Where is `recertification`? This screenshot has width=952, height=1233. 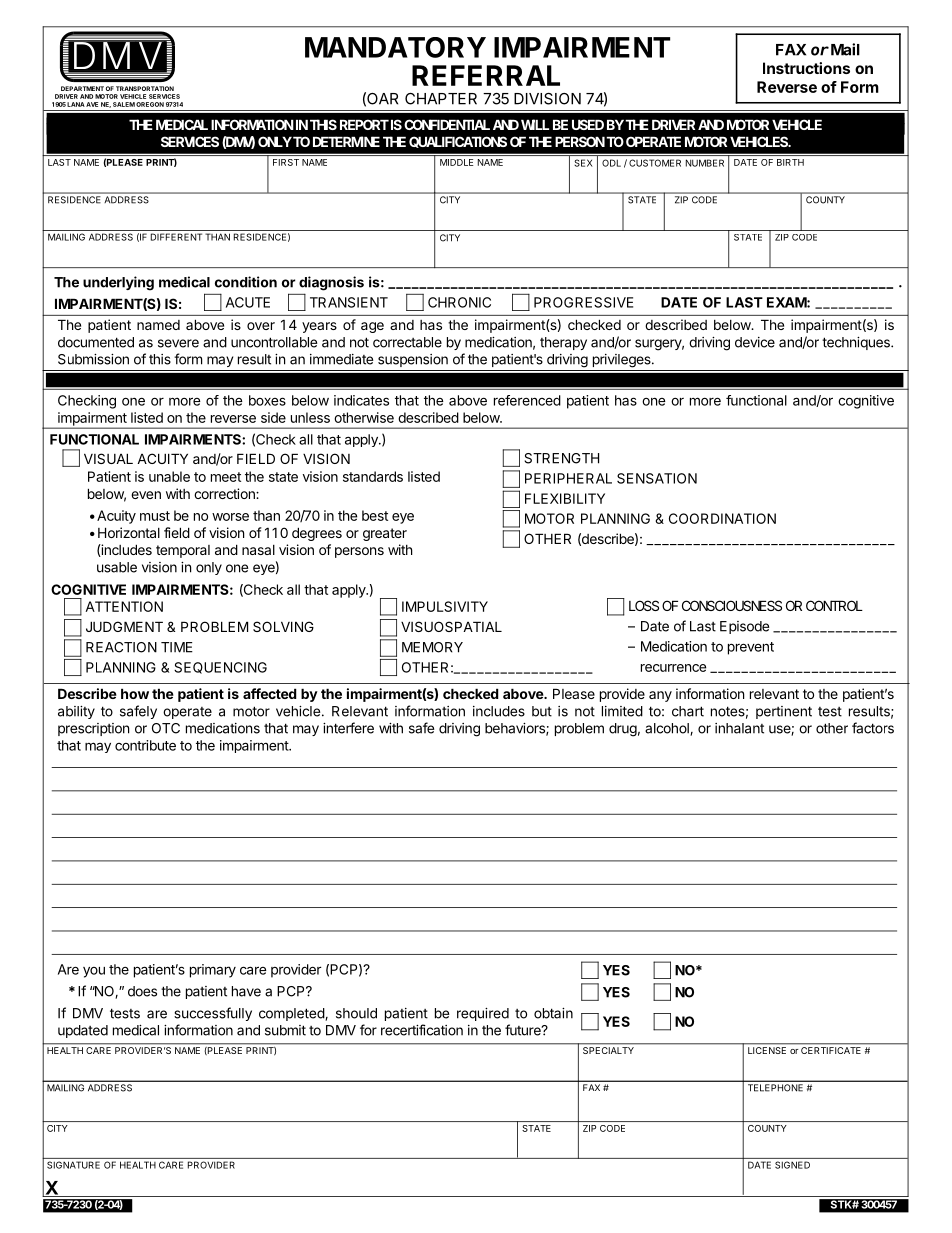
recertification is located at coordinates (422, 1030).
